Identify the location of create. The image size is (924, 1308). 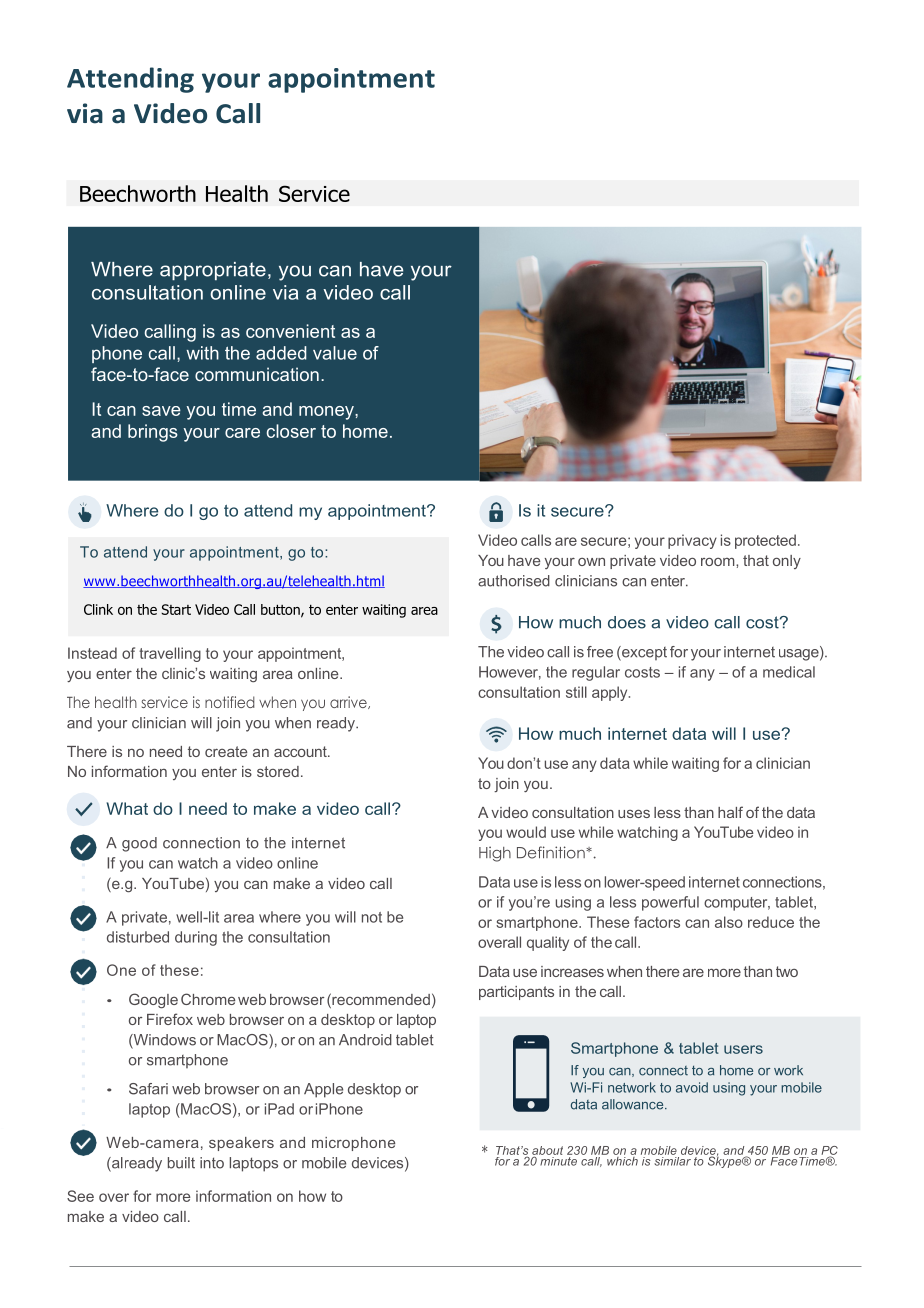
(226, 751).
